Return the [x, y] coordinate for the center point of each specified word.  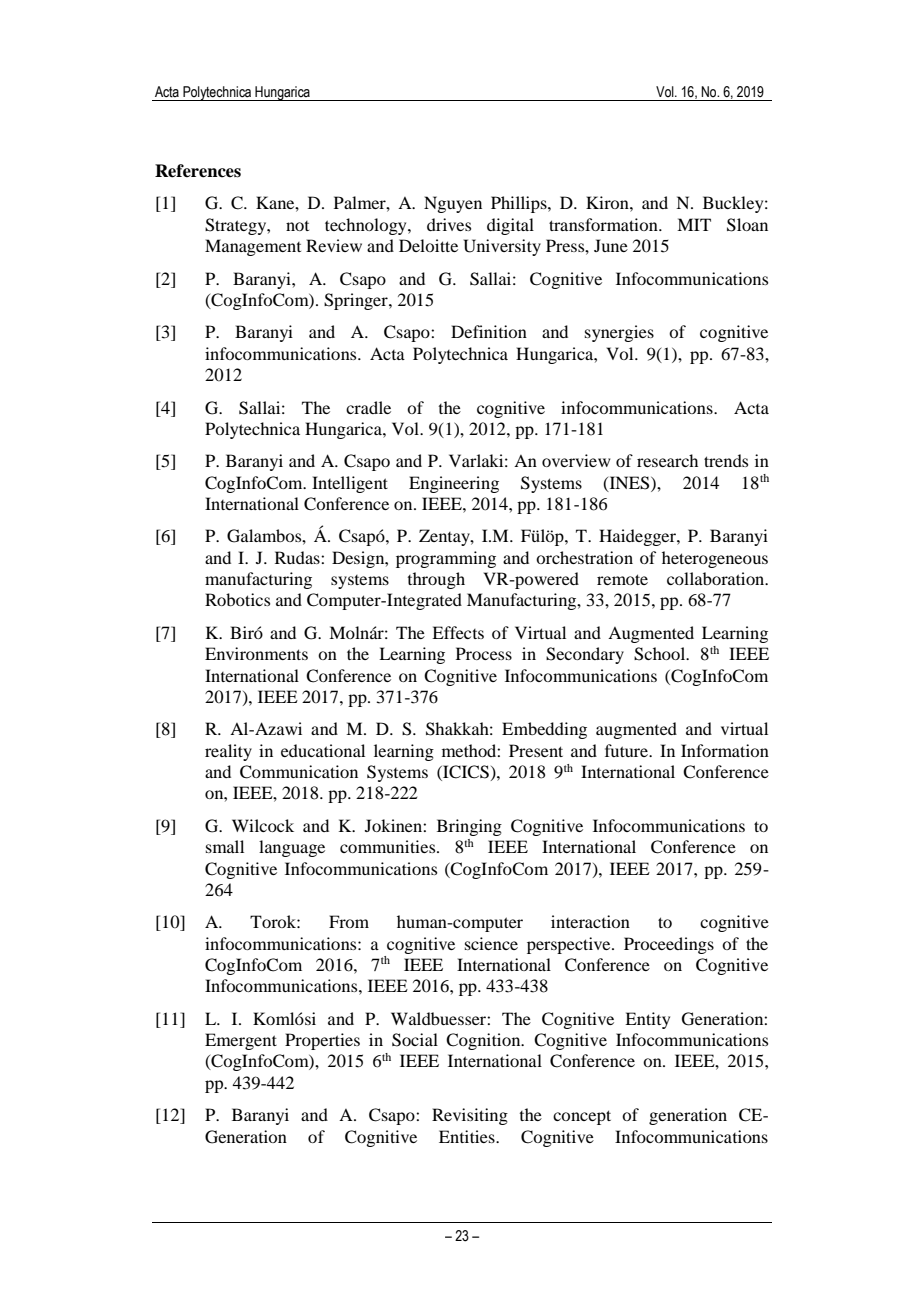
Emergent [241, 1041]
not [297, 226]
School [661, 654]
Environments [256, 653]
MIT [694, 224]
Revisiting [470, 1116]
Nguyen [453, 204]
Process [484, 653]
